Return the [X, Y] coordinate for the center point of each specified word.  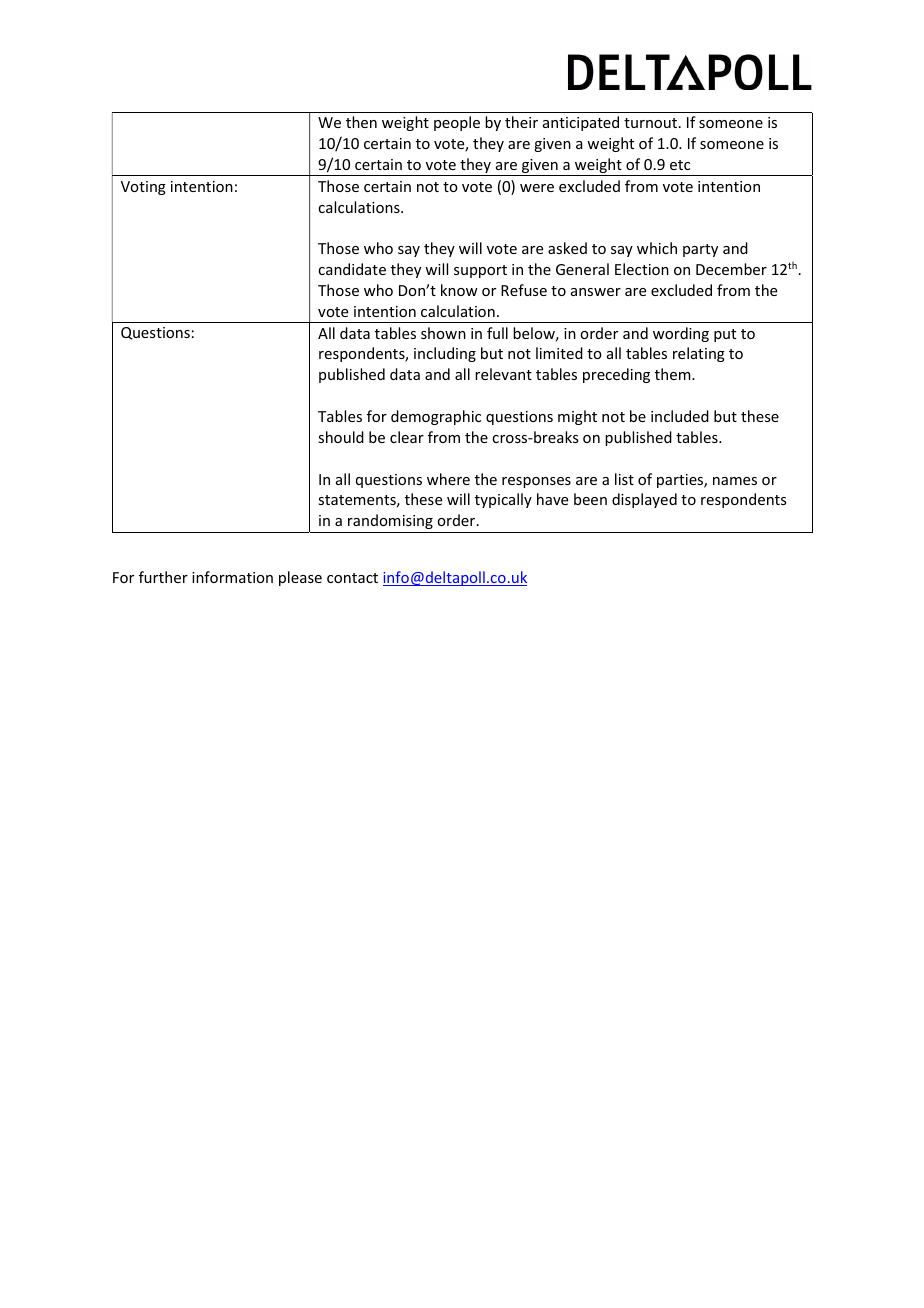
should [341, 437]
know [459, 290]
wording [681, 334]
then [361, 122]
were [537, 188]
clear [407, 437]
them [674, 374]
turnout [650, 123]
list [624, 479]
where [448, 479]
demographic [436, 417]
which [657, 248]
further [163, 577]
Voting [143, 188]
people [457, 123]
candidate [352, 269]
